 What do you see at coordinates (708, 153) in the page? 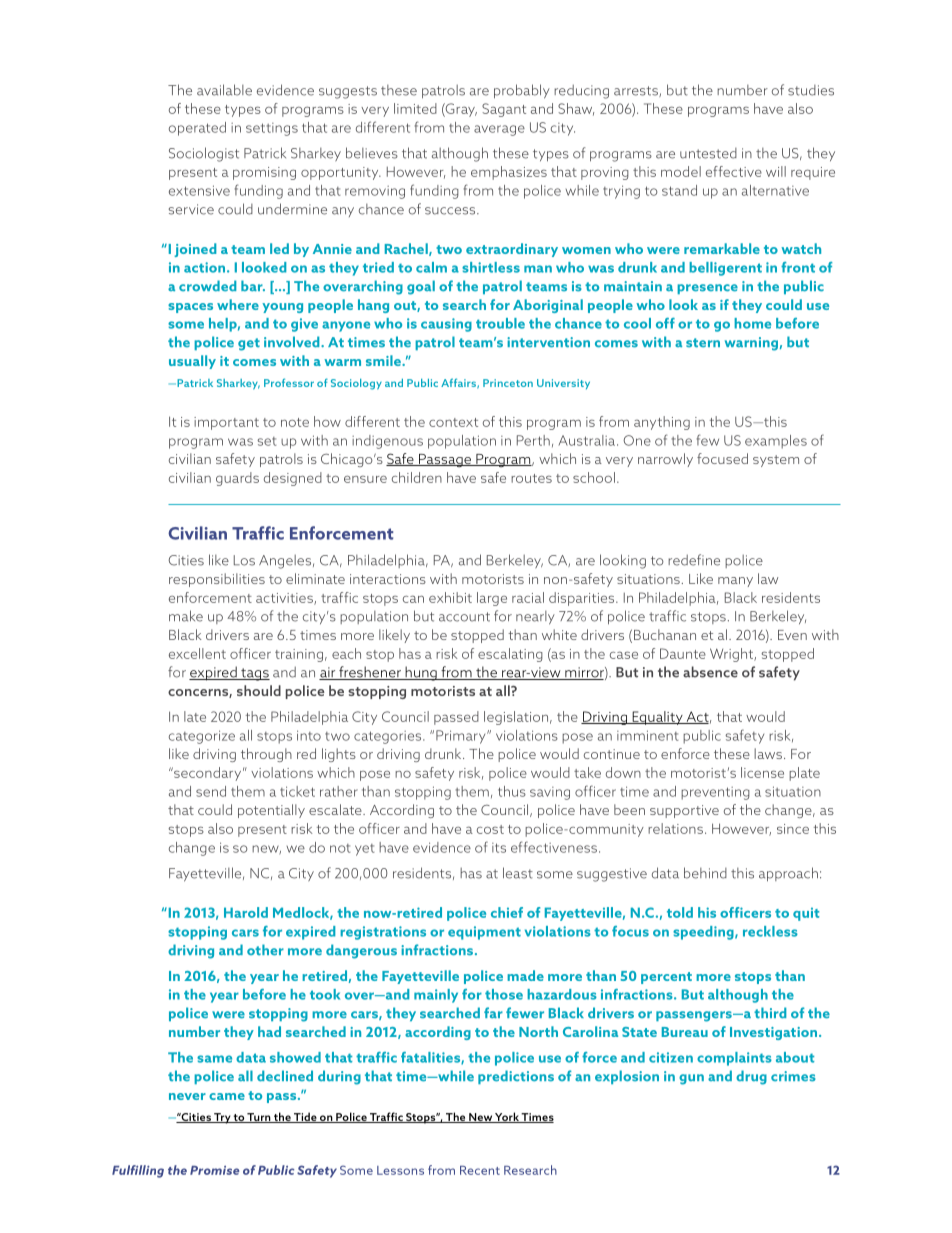
I see `untested` at bounding box center [708, 153].
